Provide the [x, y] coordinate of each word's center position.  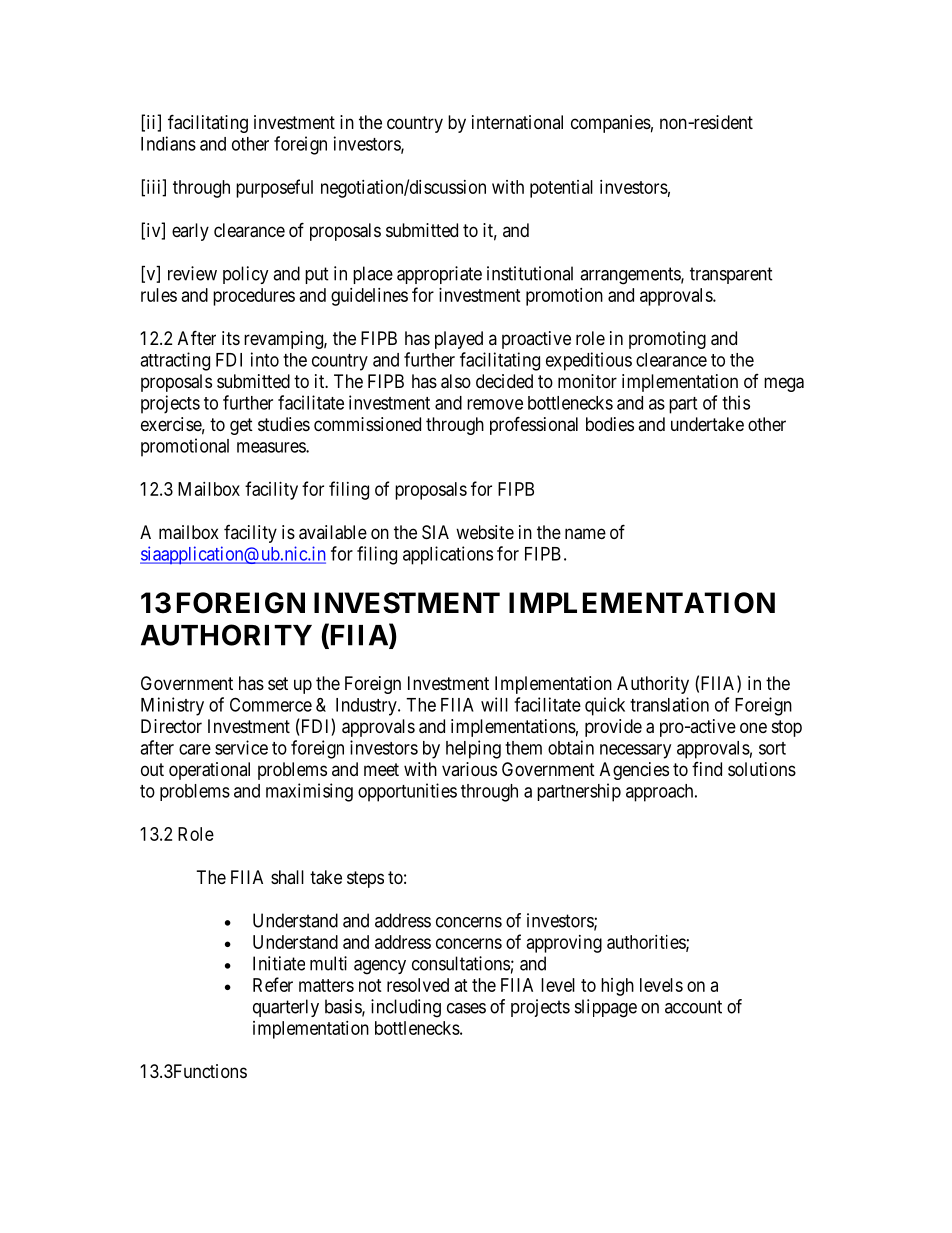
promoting [667, 340]
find [707, 769]
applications [448, 555]
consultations [461, 963]
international [517, 122]
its [231, 338]
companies [611, 124]
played [459, 340]
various [469, 769]
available [333, 532]
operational [209, 771]
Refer [273, 984]
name [585, 534]
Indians [168, 143]
